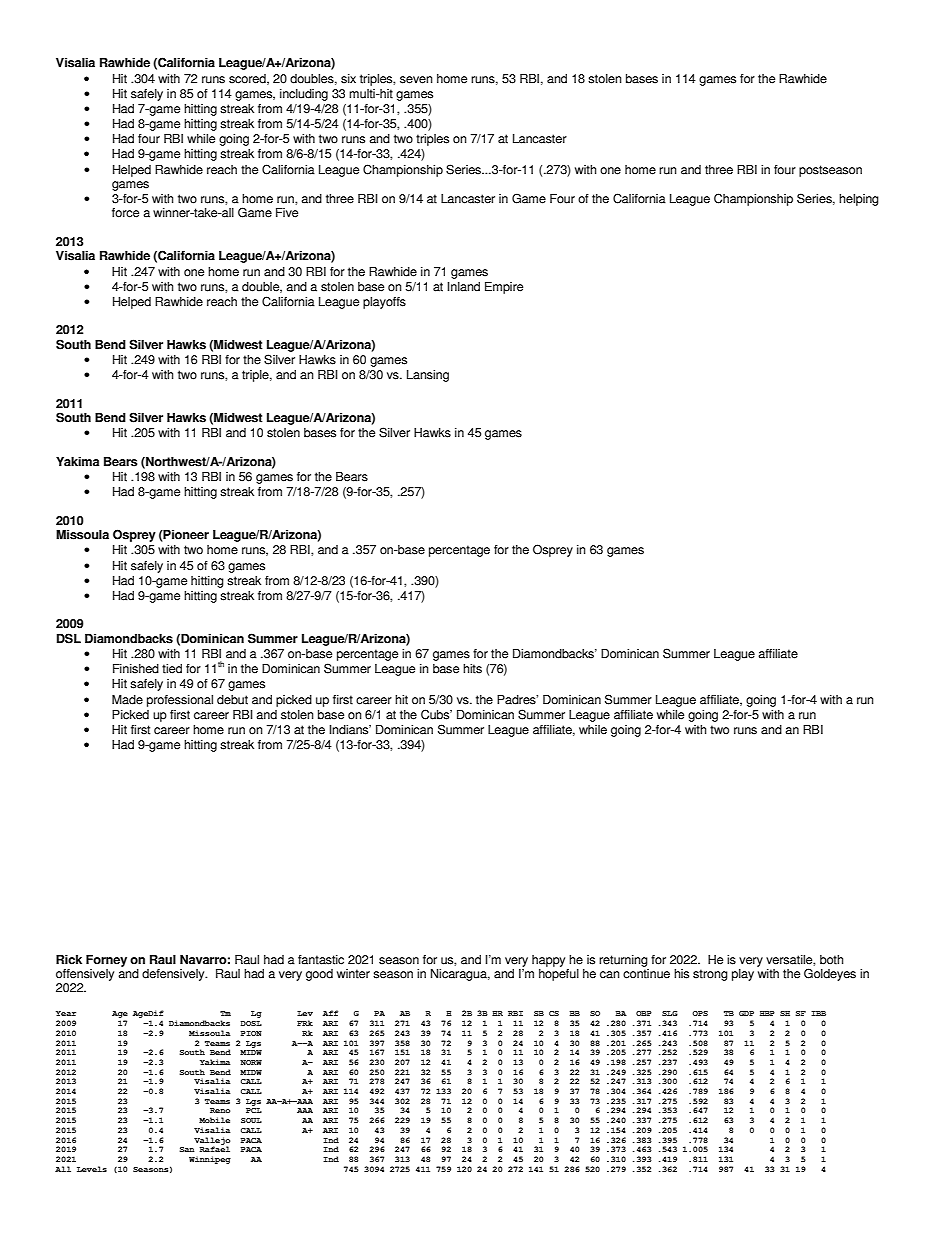  Describe the element at coordinates (428, 376) in the image. I see `Lansing` at that location.
